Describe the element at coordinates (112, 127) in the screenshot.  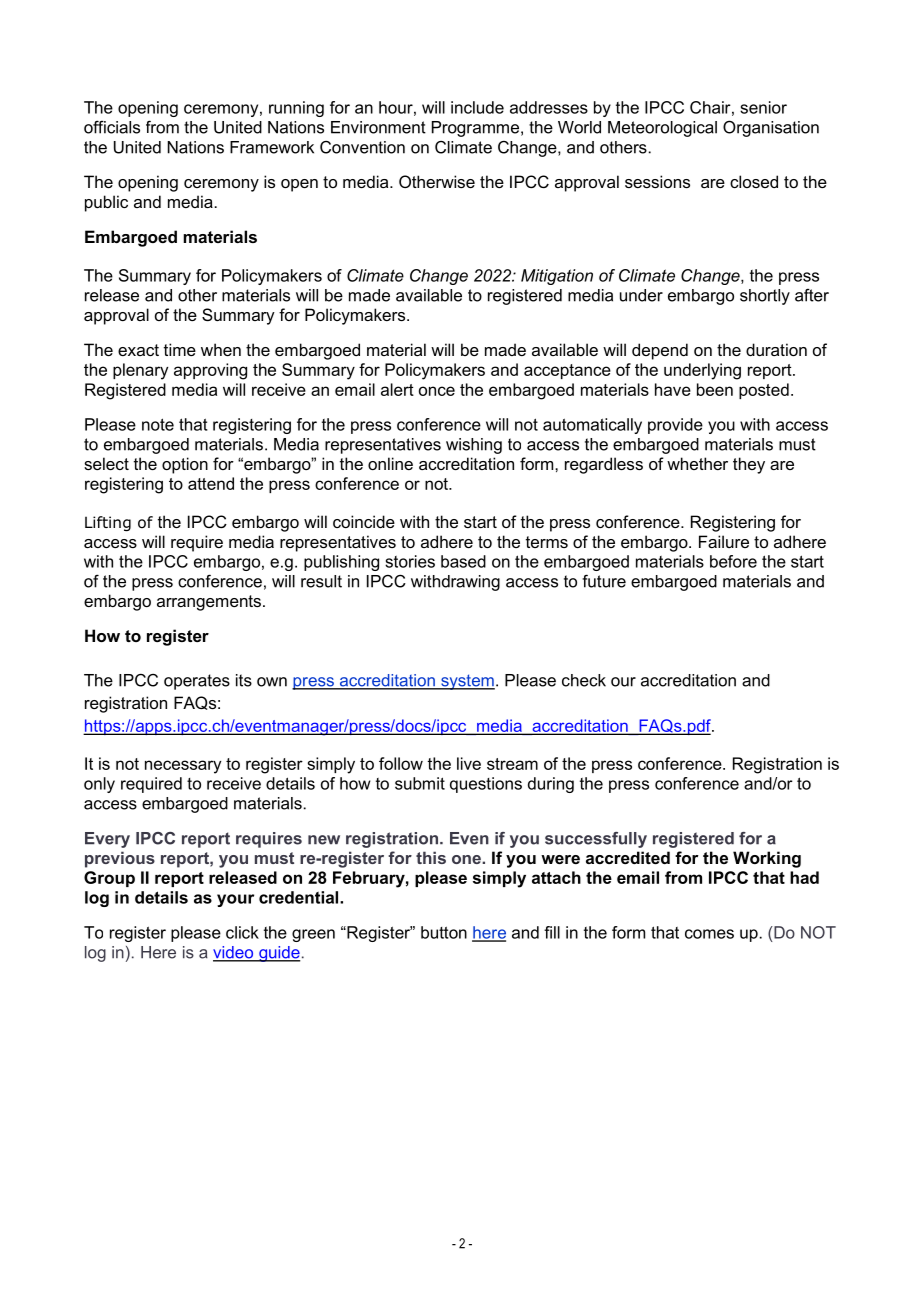
I see `officials` at that location.
